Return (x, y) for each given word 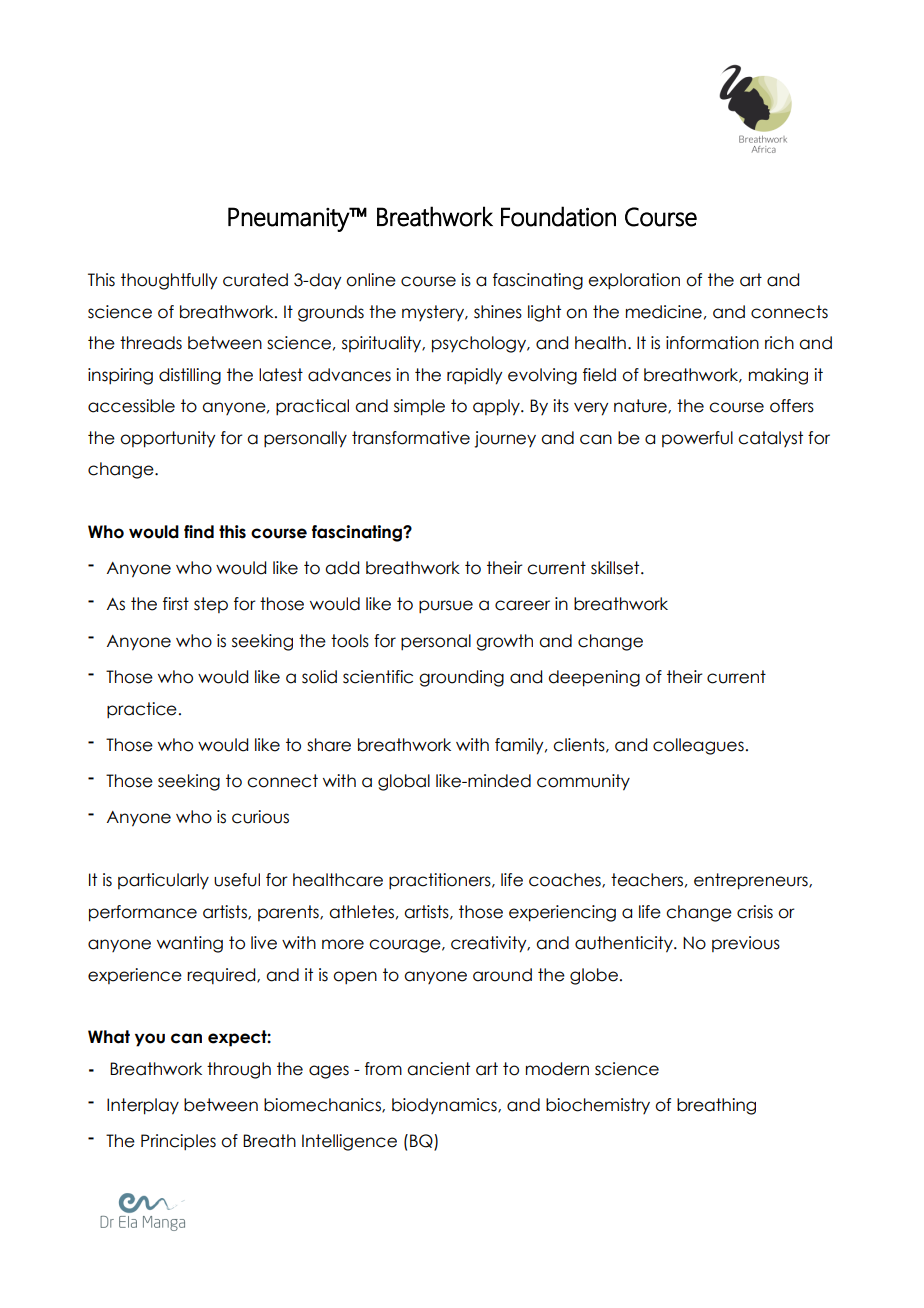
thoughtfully (169, 281)
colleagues (698, 746)
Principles (178, 1142)
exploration (634, 281)
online (371, 280)
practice (142, 710)
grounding (461, 678)
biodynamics (445, 1106)
